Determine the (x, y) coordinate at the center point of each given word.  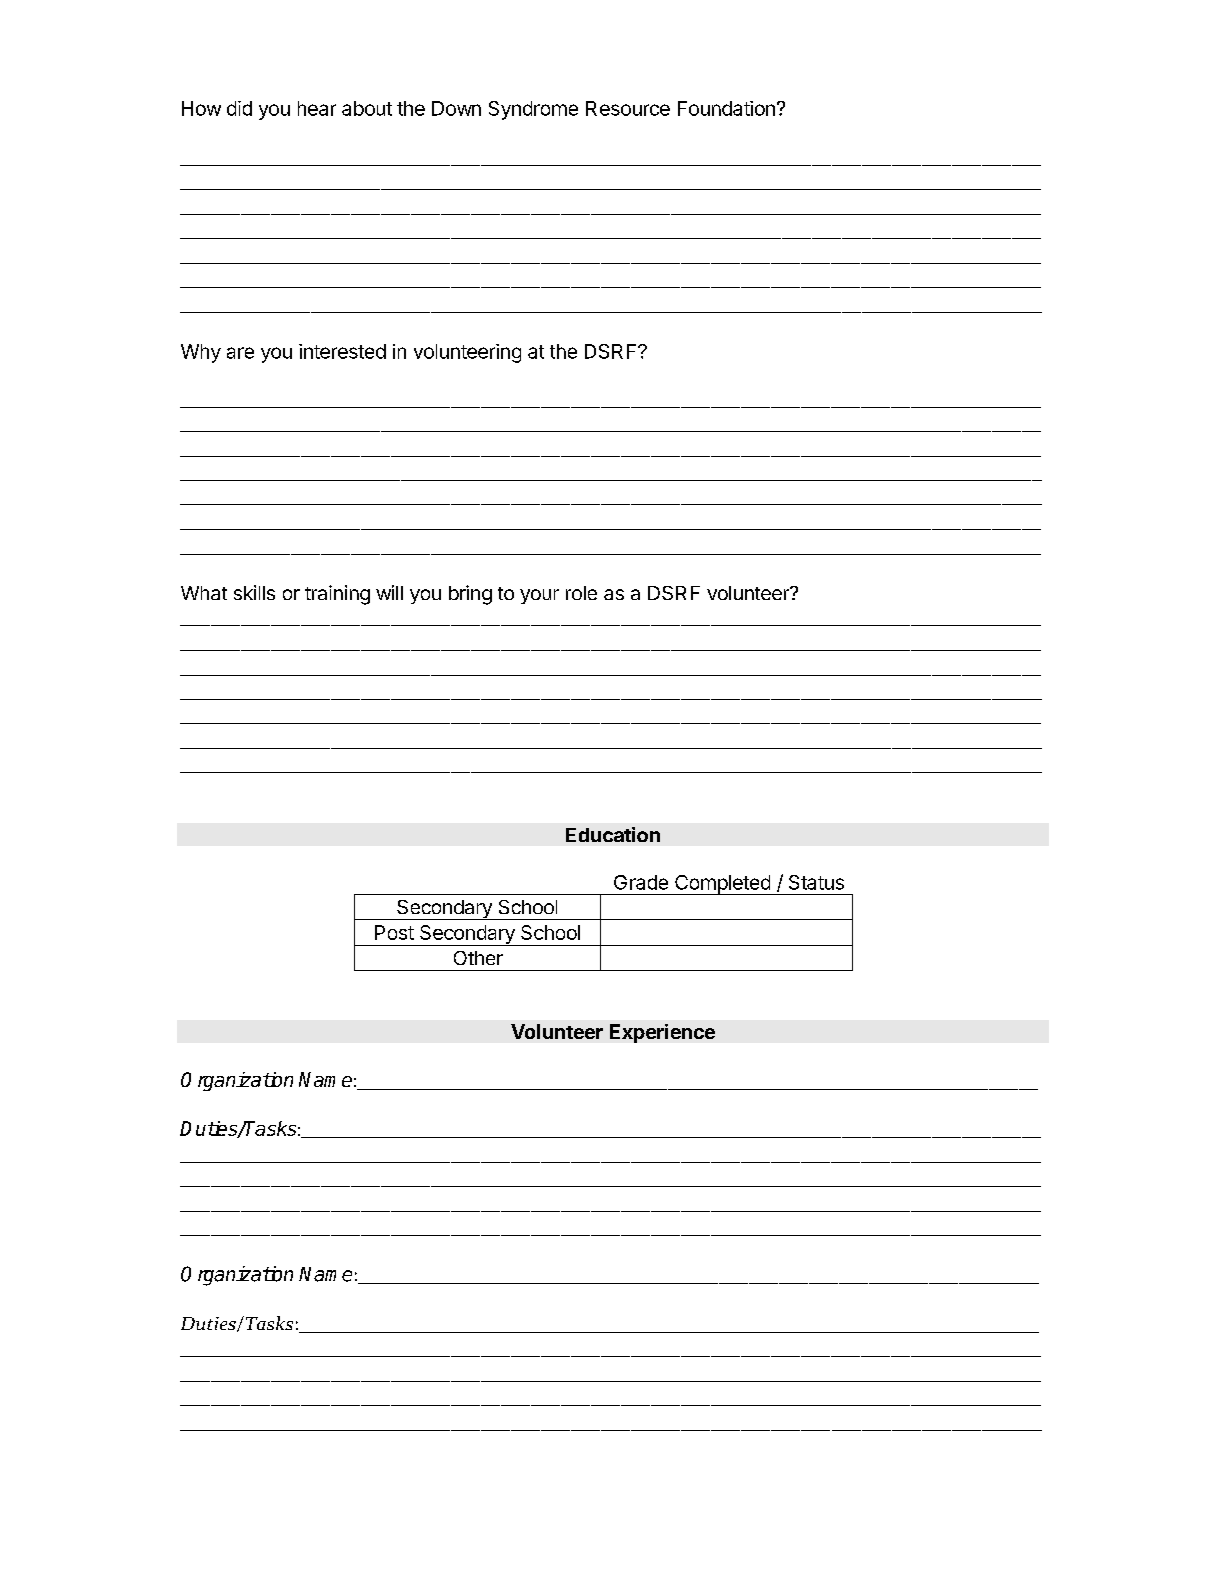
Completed (722, 885)
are (240, 353)
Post (394, 932)
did (239, 108)
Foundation (726, 108)
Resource (628, 108)
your (539, 596)
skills (254, 592)
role (581, 593)
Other (478, 958)
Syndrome (533, 110)
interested (342, 351)
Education (613, 834)
